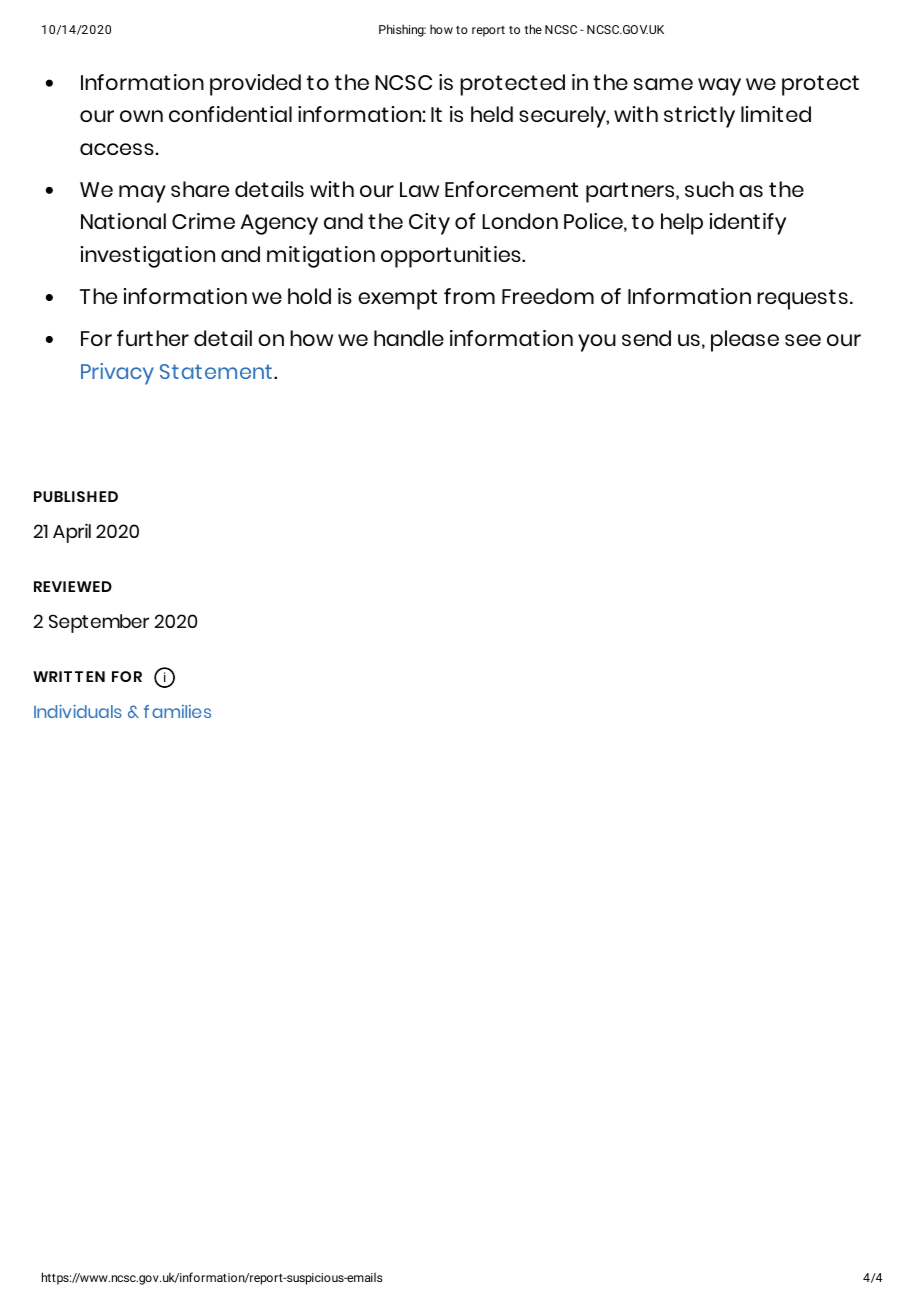 This image has width=924, height=1308. Describe the element at coordinates (597, 343) in the image. I see `you` at that location.
